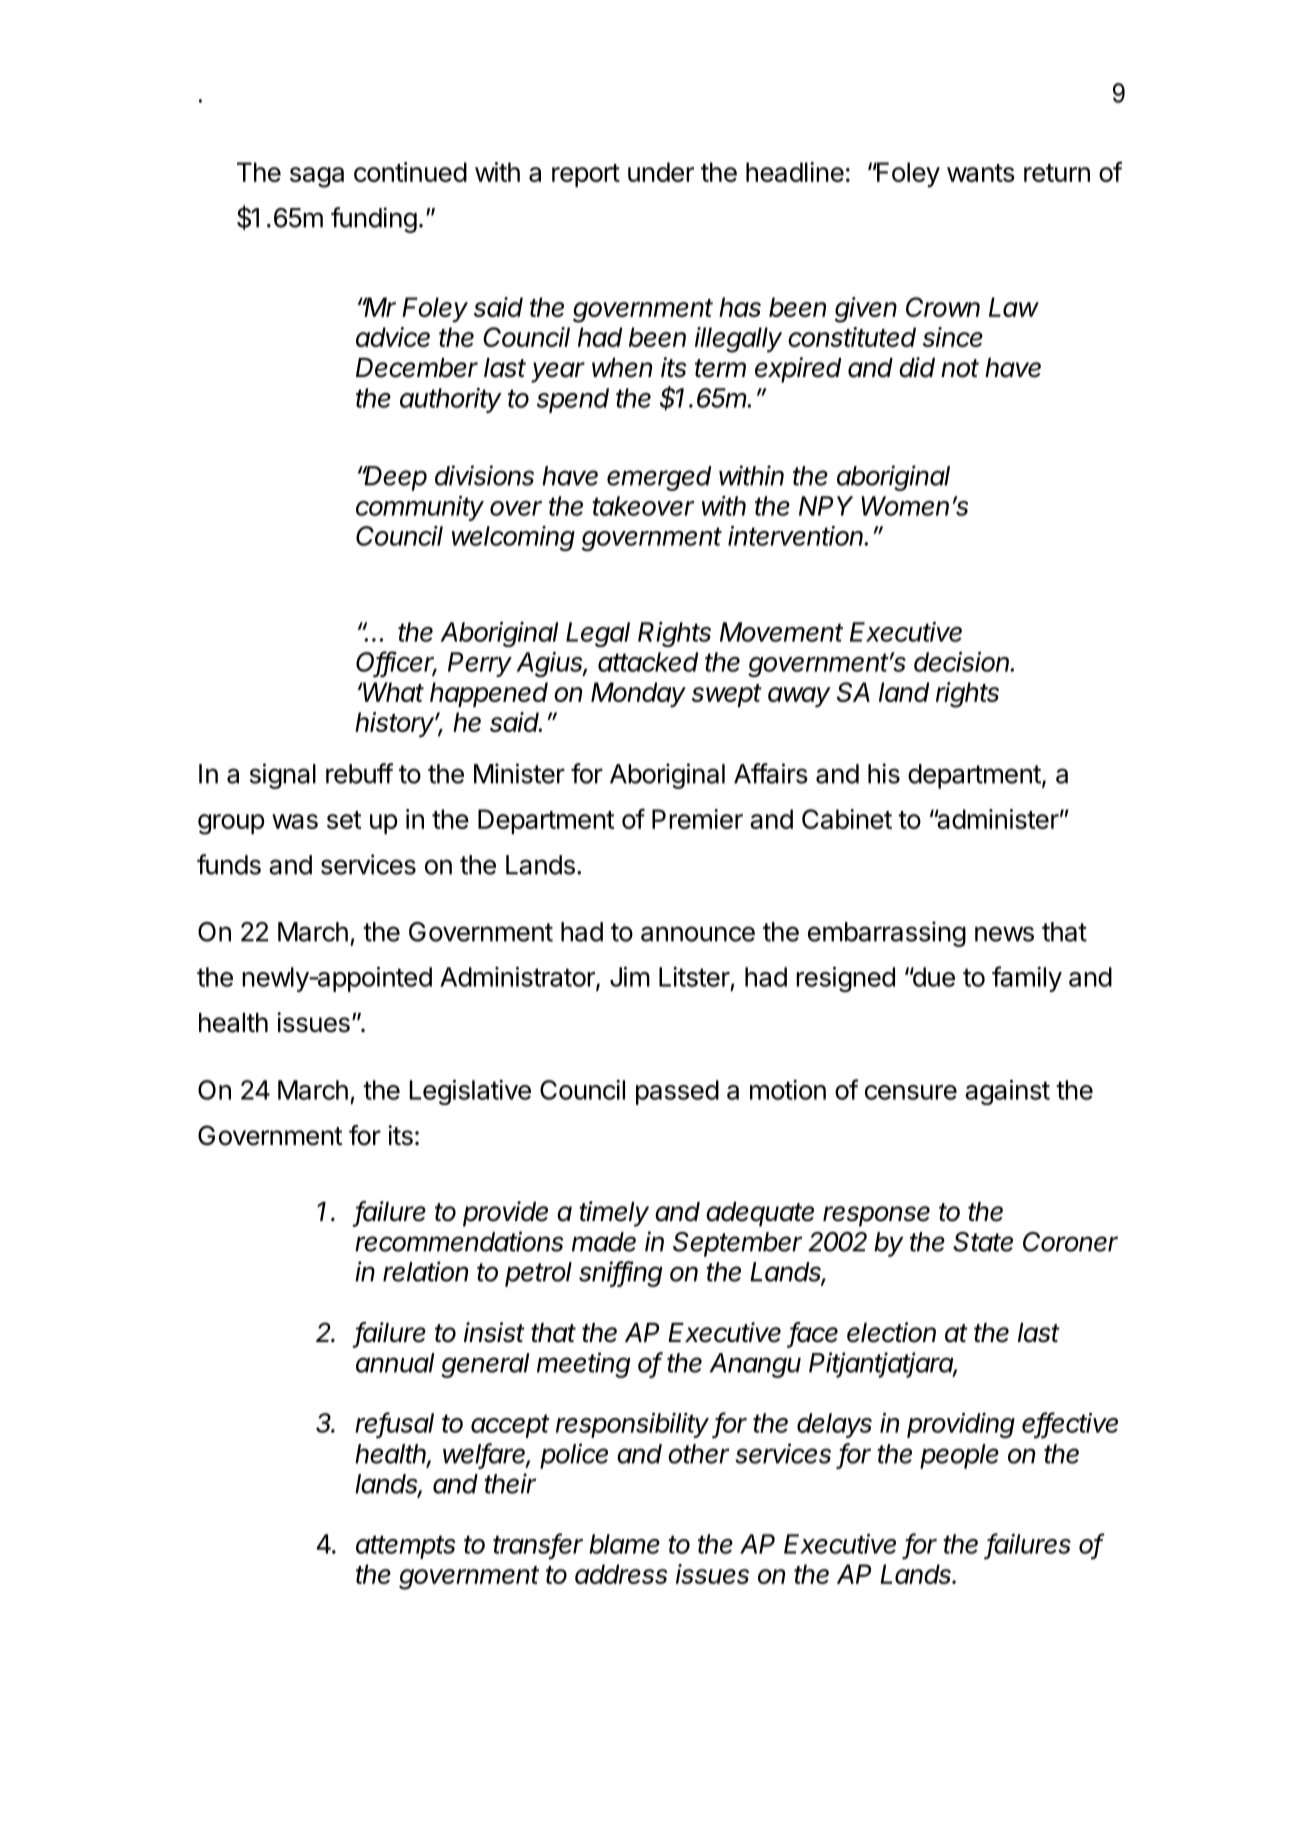  Describe the element at coordinates (624, 1544) in the image. I see `blame` at that location.
